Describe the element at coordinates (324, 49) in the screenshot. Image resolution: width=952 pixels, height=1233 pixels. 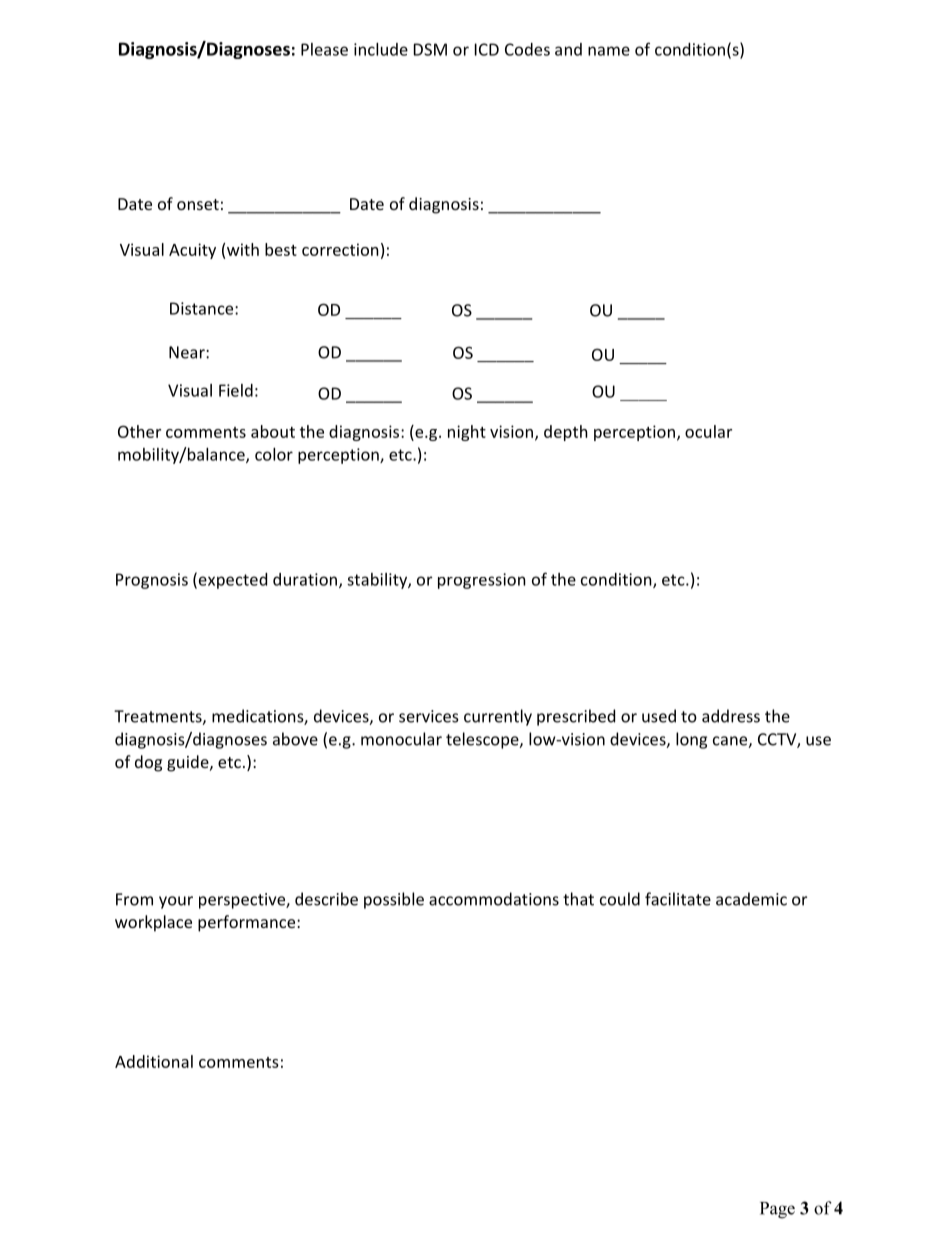
I see `Please` at that location.
